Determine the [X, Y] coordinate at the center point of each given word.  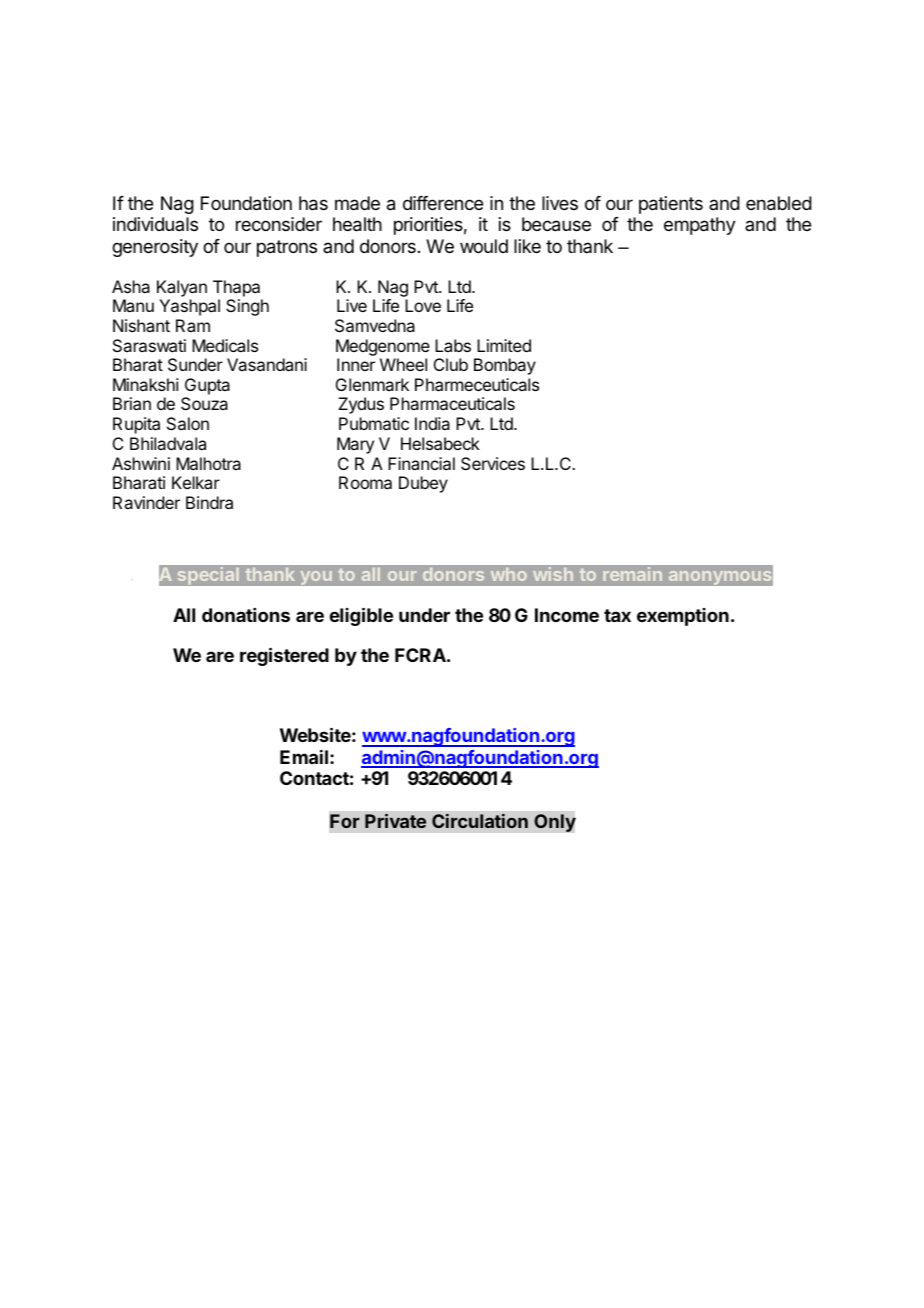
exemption [683, 617]
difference [443, 203]
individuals [155, 224]
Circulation [480, 821]
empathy [700, 226]
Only [555, 823]
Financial [421, 463]
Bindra [209, 502]
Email [304, 757]
